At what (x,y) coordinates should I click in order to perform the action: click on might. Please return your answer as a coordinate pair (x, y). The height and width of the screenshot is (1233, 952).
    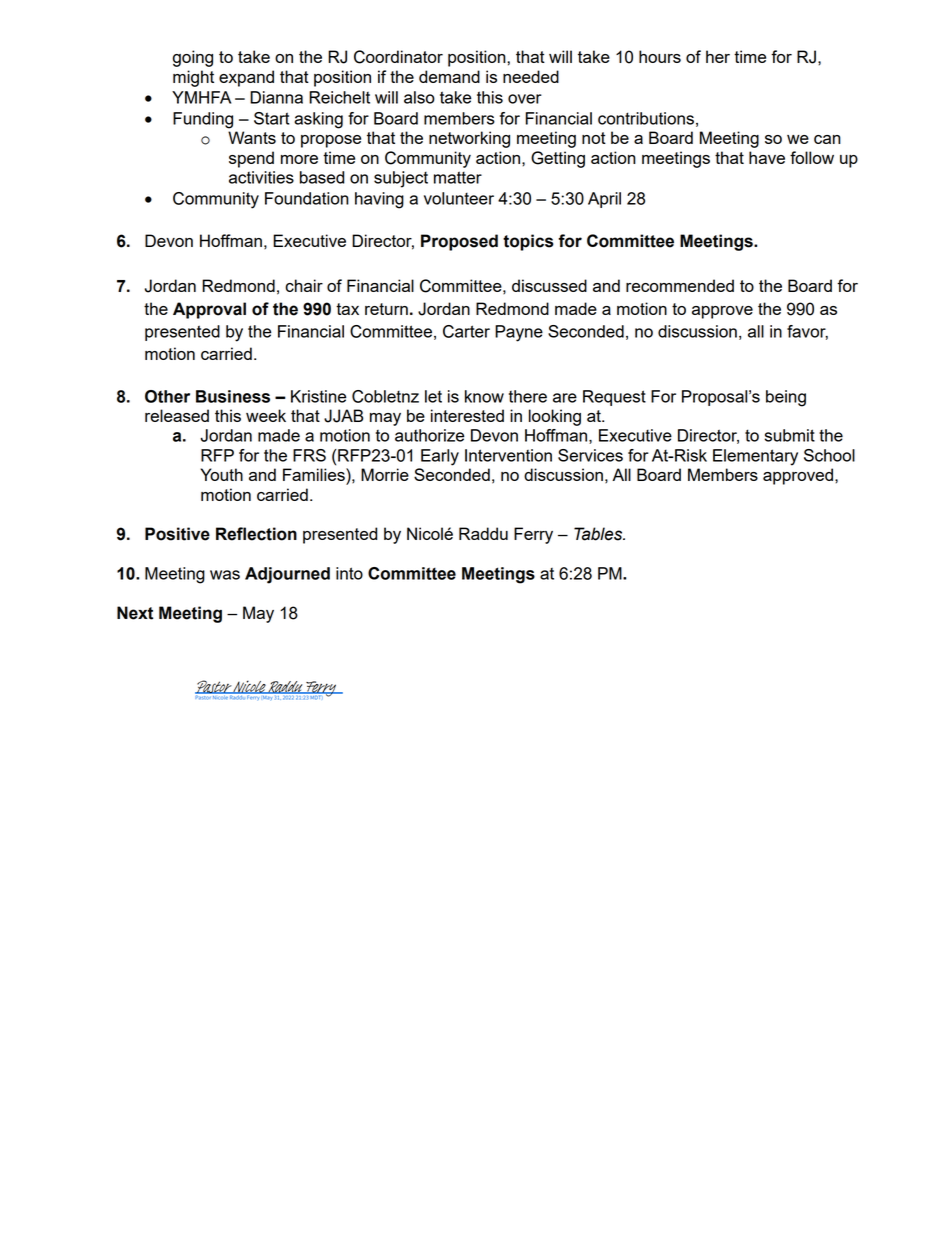
    Looking at the image, I should click on (193, 78).
